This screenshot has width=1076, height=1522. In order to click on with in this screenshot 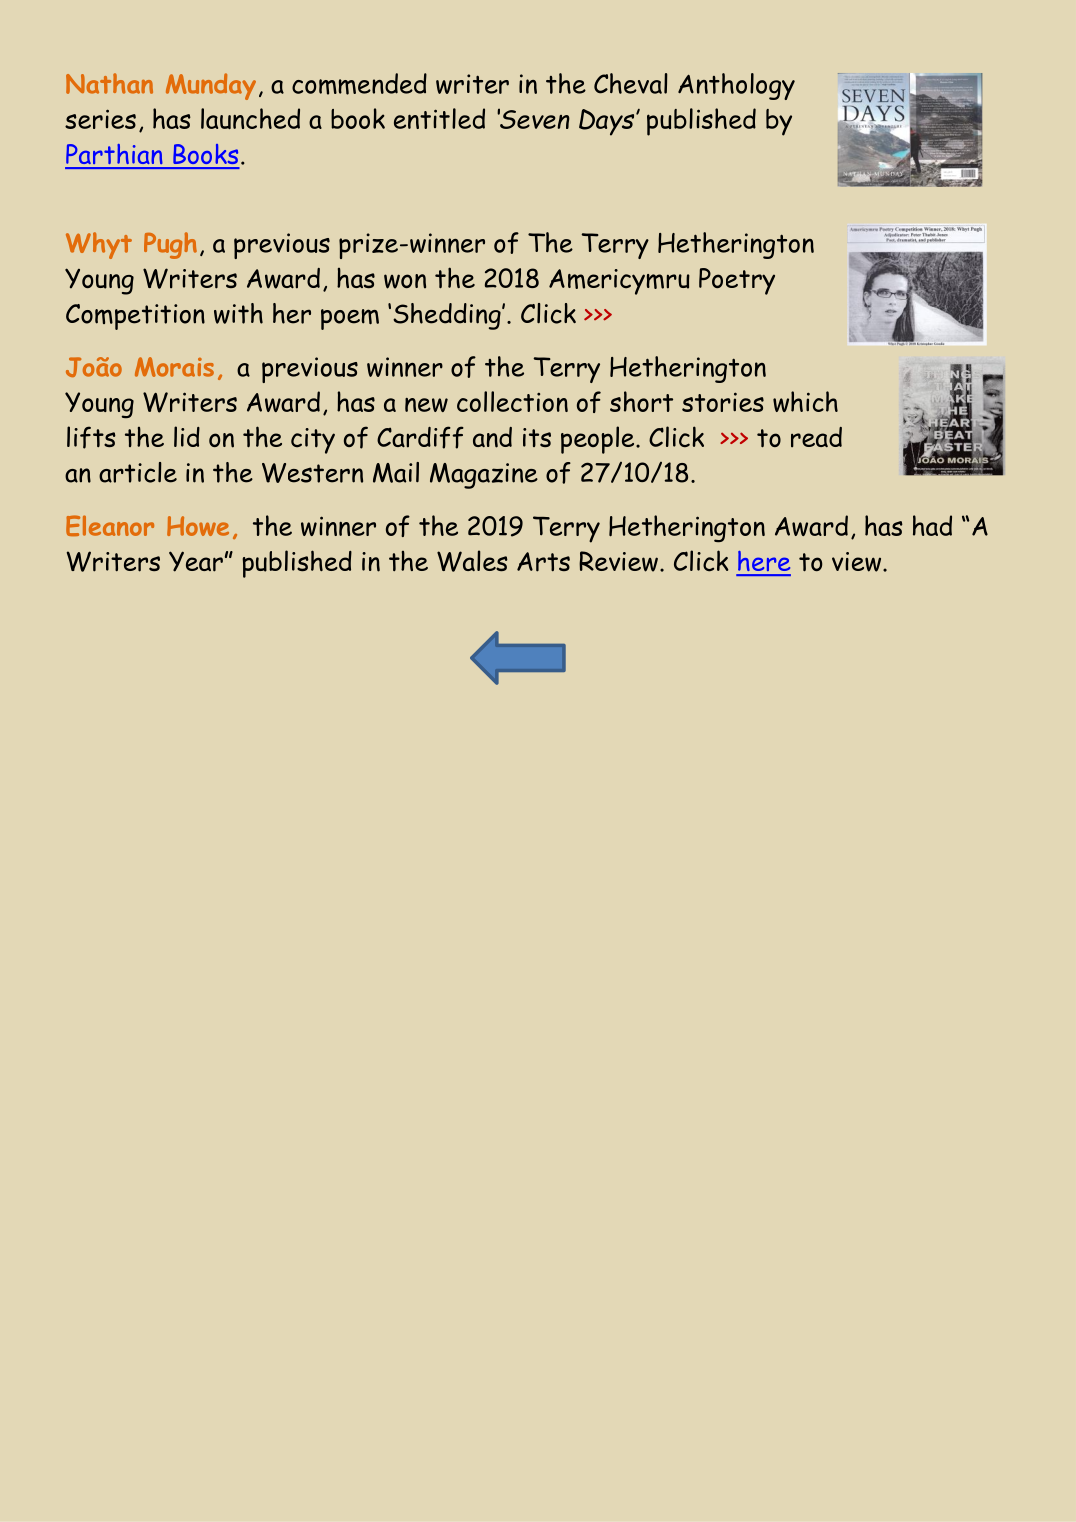, I will do `click(238, 313)`.
